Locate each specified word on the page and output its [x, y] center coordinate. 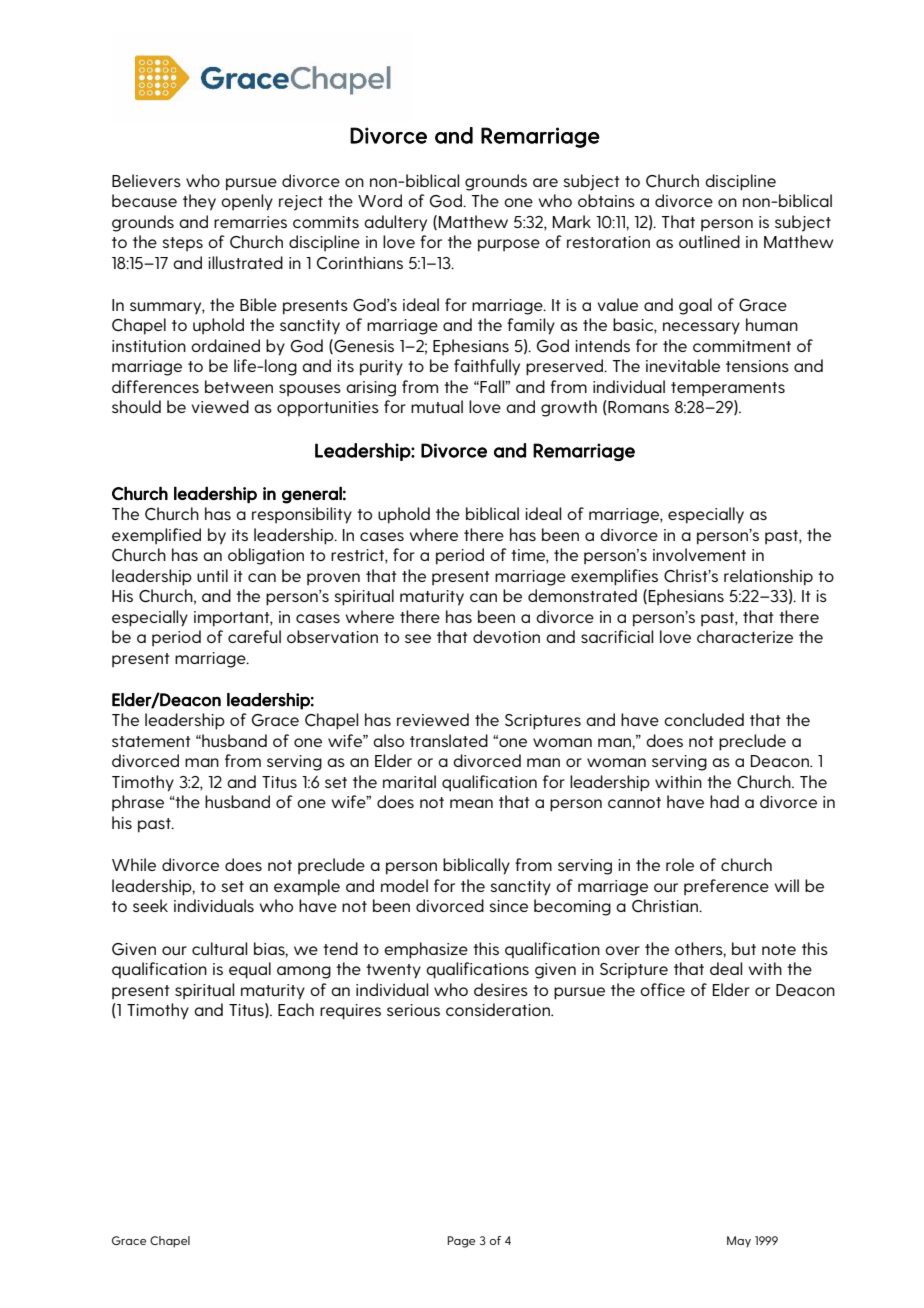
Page [461, 1242]
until [212, 575]
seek [150, 905]
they [199, 202]
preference [726, 887]
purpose [509, 245]
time [529, 556]
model [404, 885]
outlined [709, 242]
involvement [699, 554]
